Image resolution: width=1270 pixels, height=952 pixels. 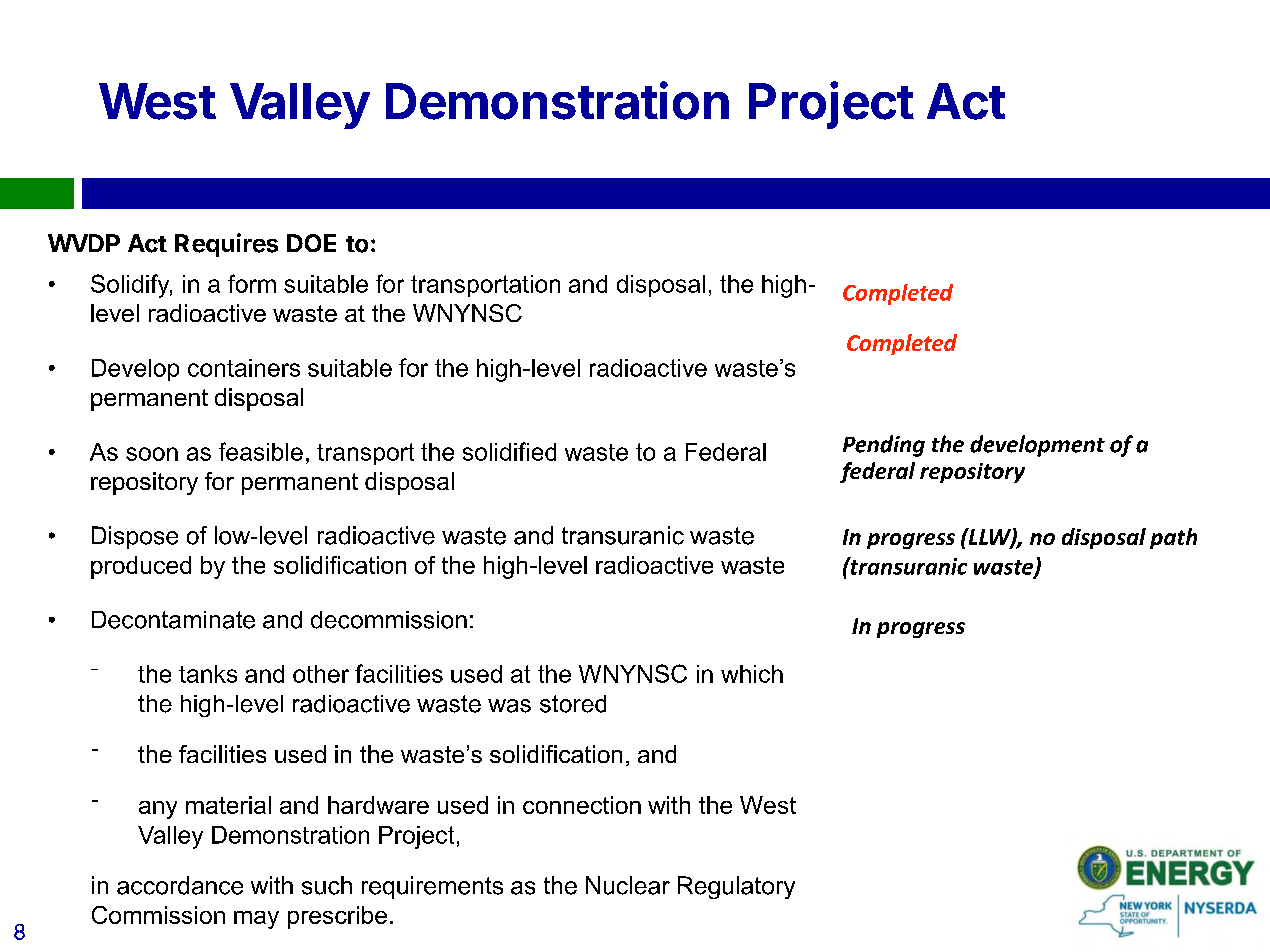 What do you see at coordinates (256, 920) in the screenshot?
I see `may` at bounding box center [256, 920].
